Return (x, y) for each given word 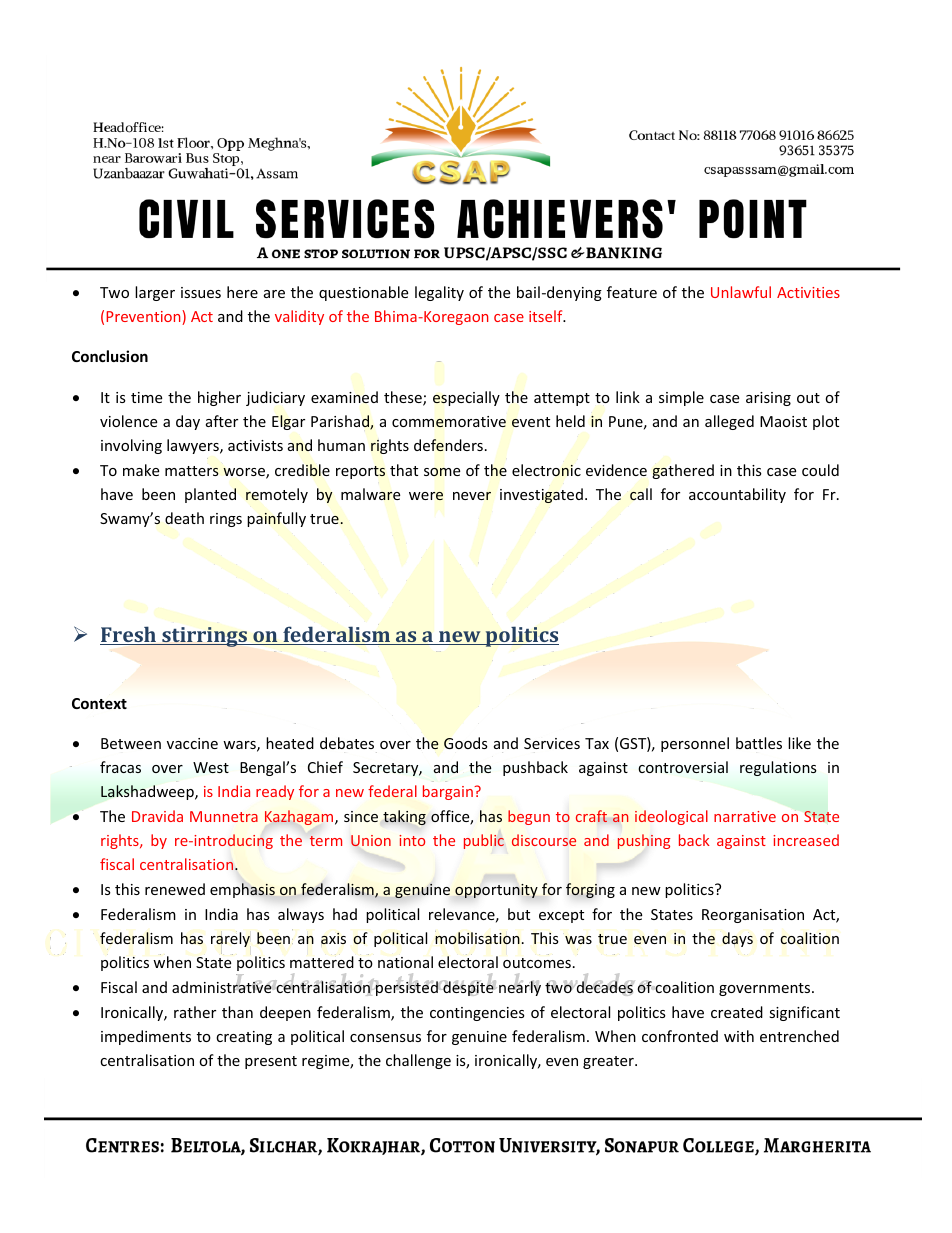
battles (759, 743)
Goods (466, 743)
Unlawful (741, 292)
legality (439, 293)
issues (201, 292)
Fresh (129, 635)
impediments (146, 1037)
